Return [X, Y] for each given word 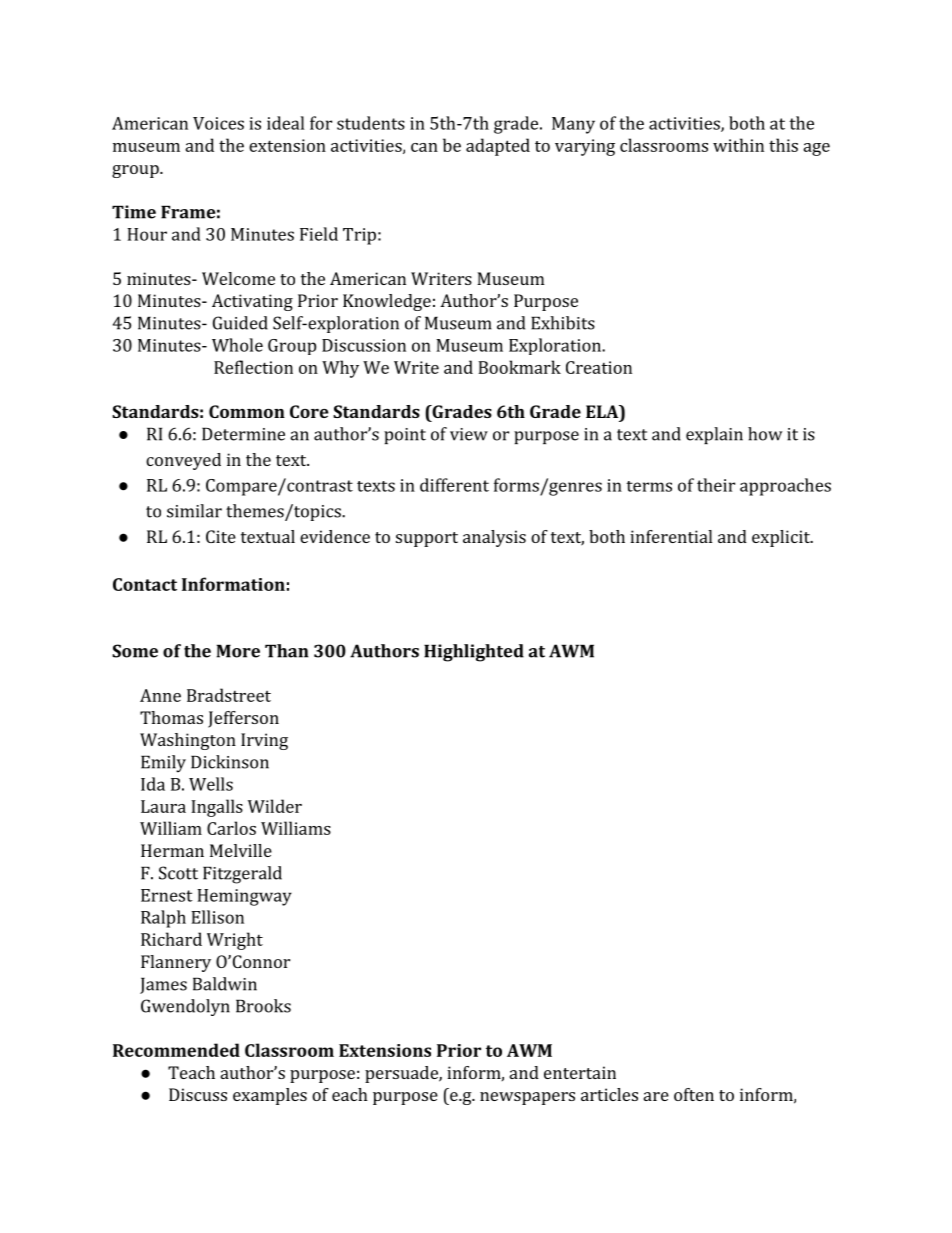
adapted [498, 147]
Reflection [253, 367]
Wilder [275, 806]
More [238, 651]
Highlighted [474, 653]
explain [714, 435]
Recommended [176, 1050]
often [694, 1094]
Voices [218, 123]
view [469, 434]
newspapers [527, 1098]
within [738, 145]
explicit [782, 538]
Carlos [231, 828]
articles [609, 1094]
